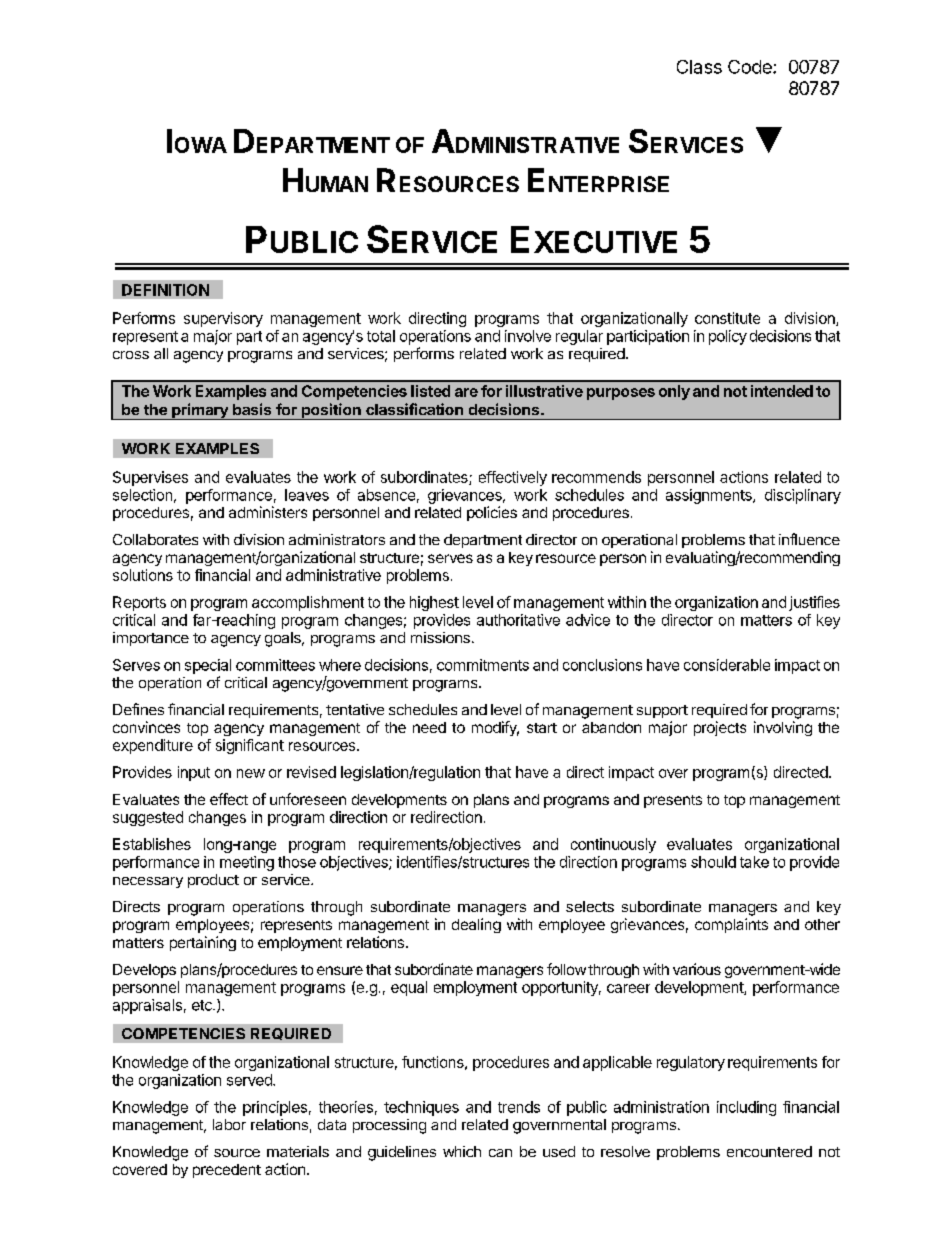 This image has width=952, height=1233. What do you see at coordinates (751, 67) in the image?
I see `Code` at bounding box center [751, 67].
